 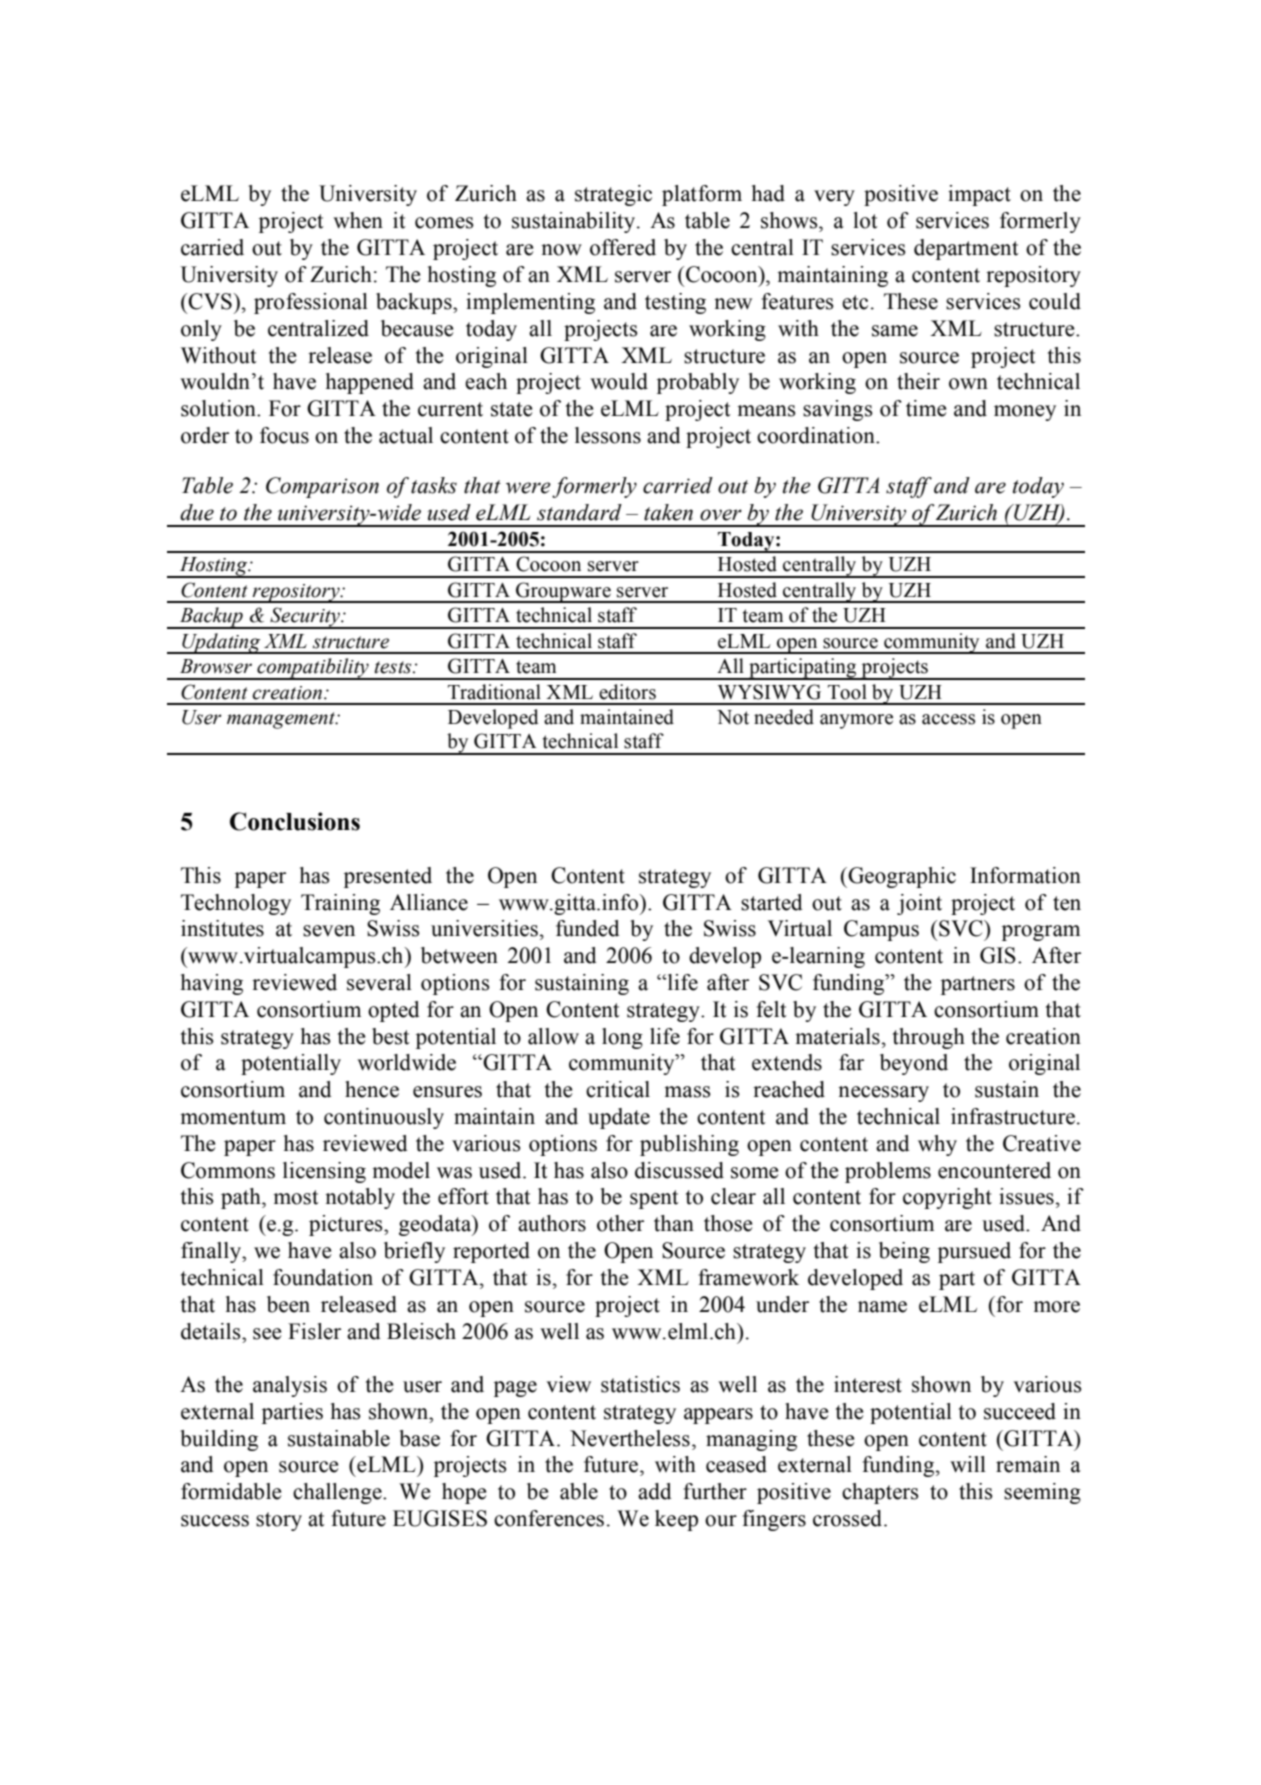 What do you see at coordinates (588, 928) in the screenshot?
I see `funded` at bounding box center [588, 928].
